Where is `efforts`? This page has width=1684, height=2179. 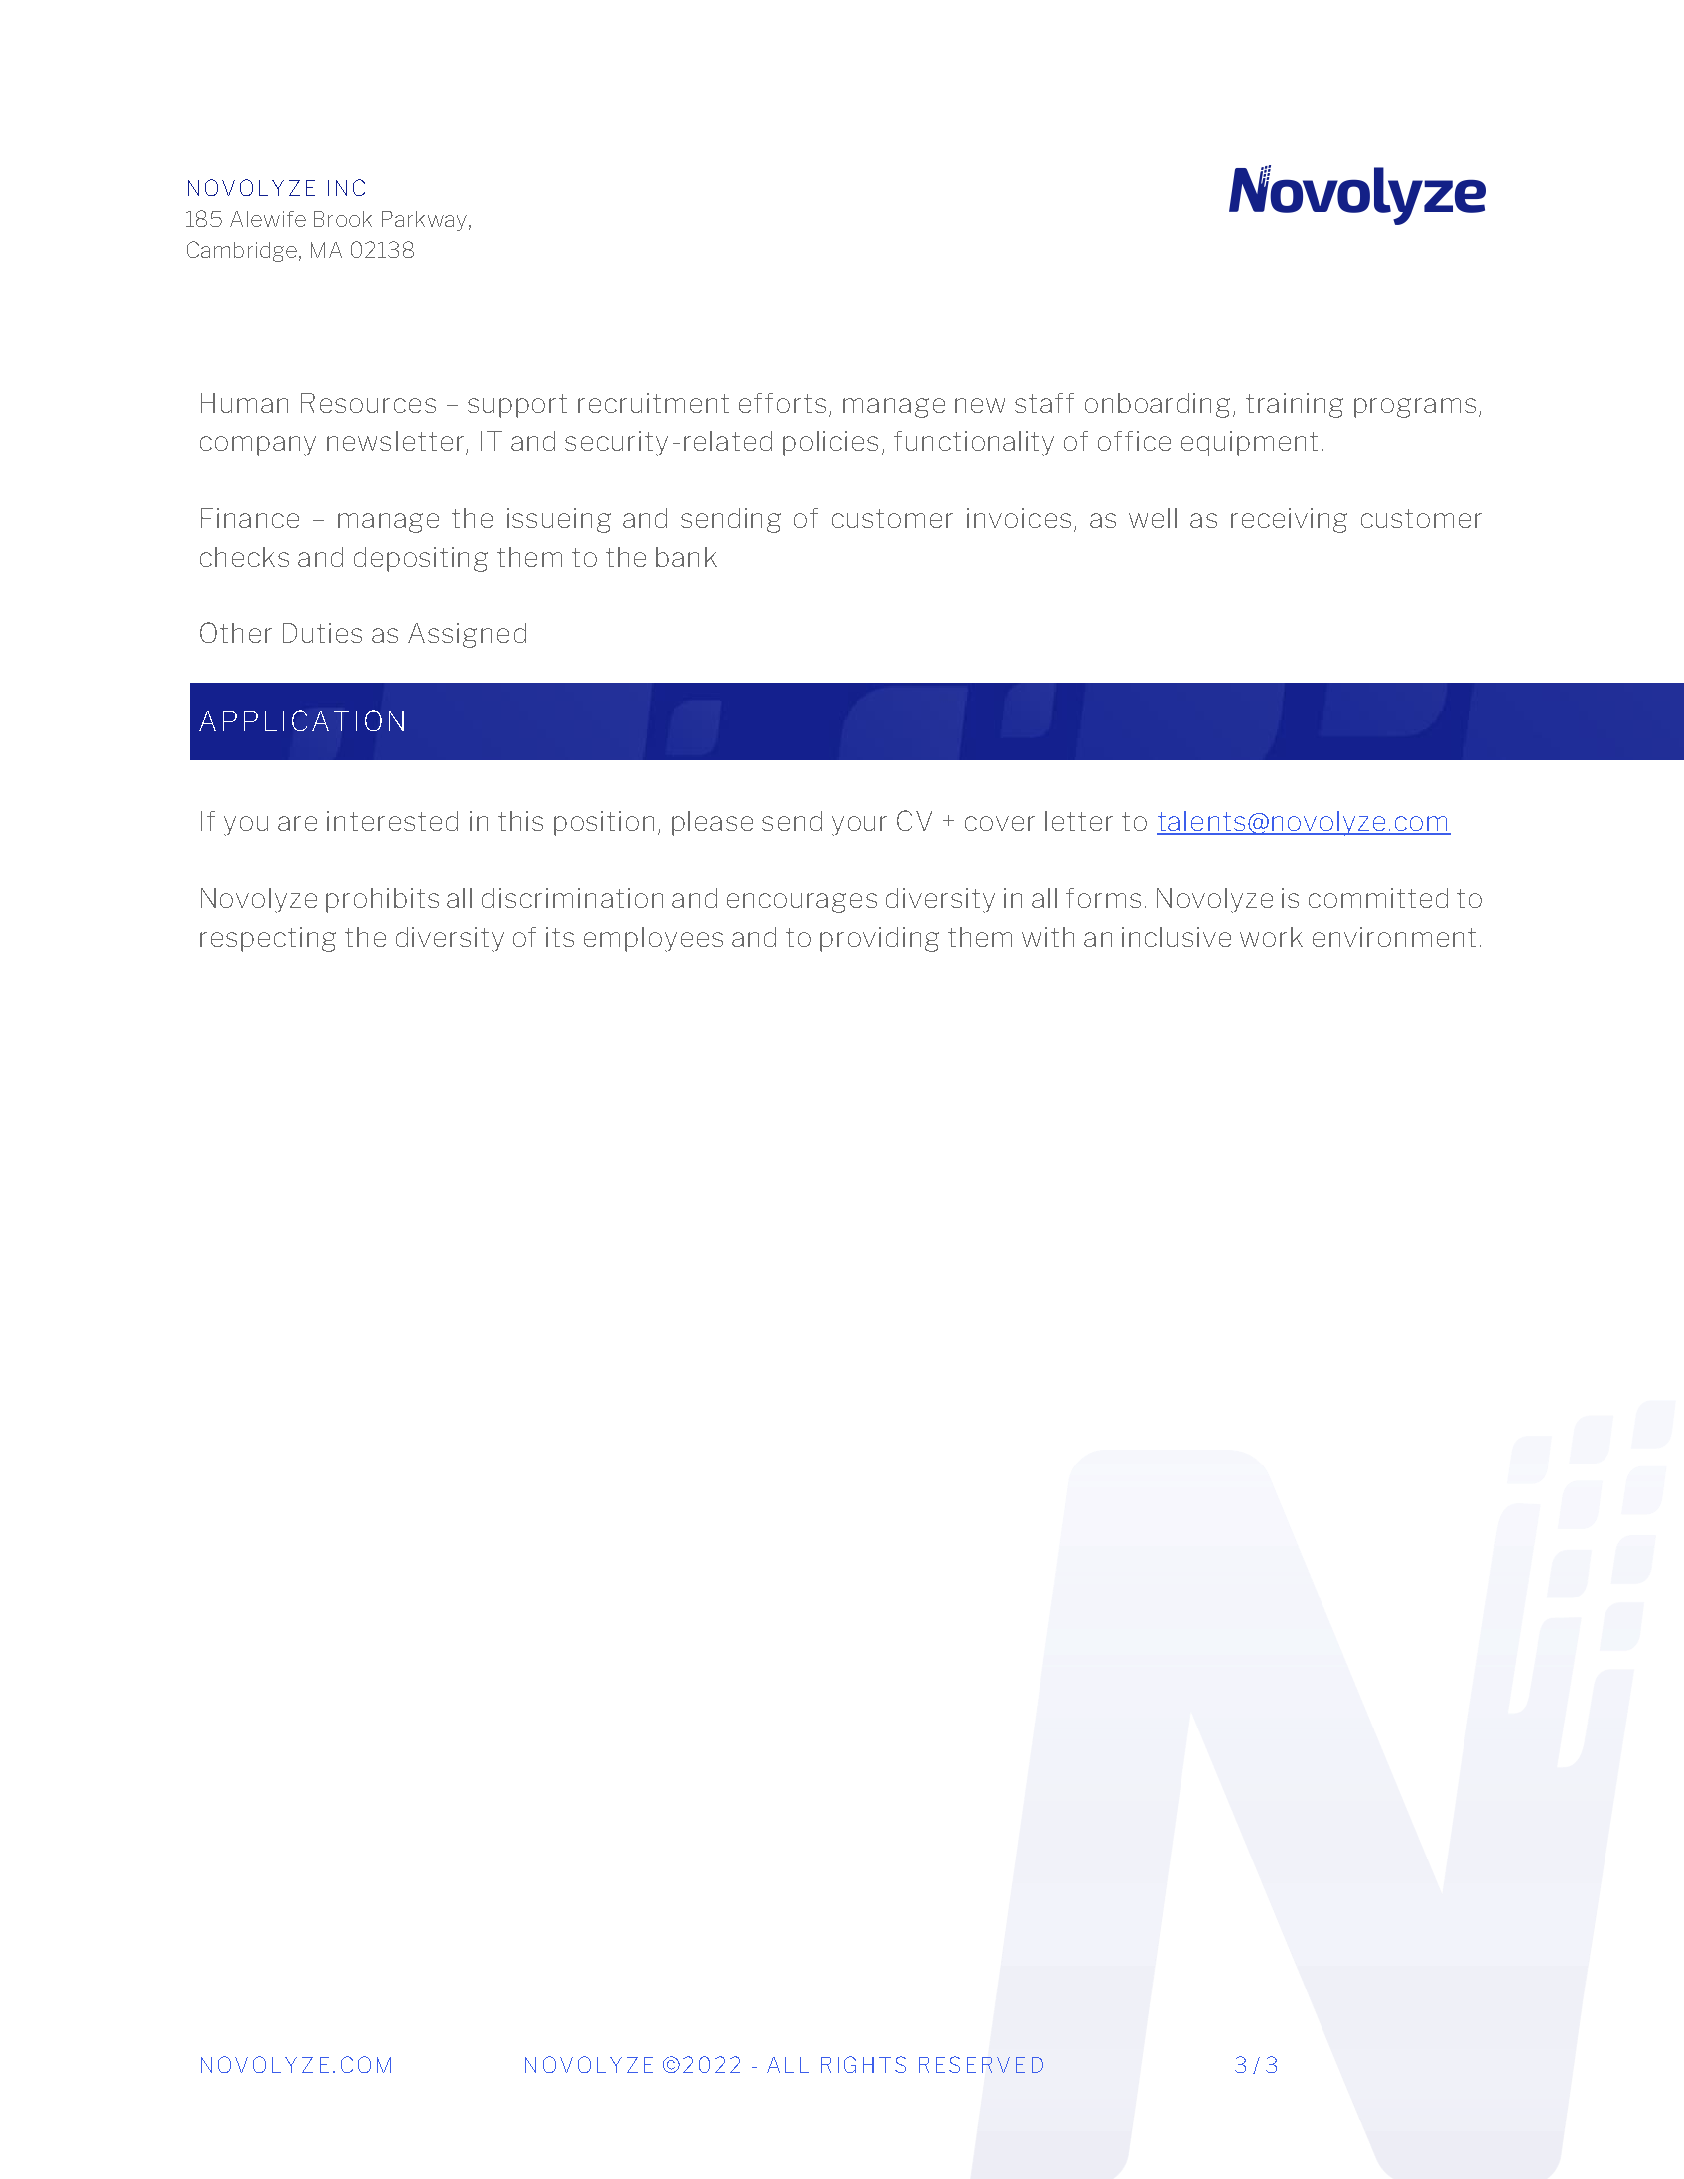
efforts is located at coordinates (782, 403).
